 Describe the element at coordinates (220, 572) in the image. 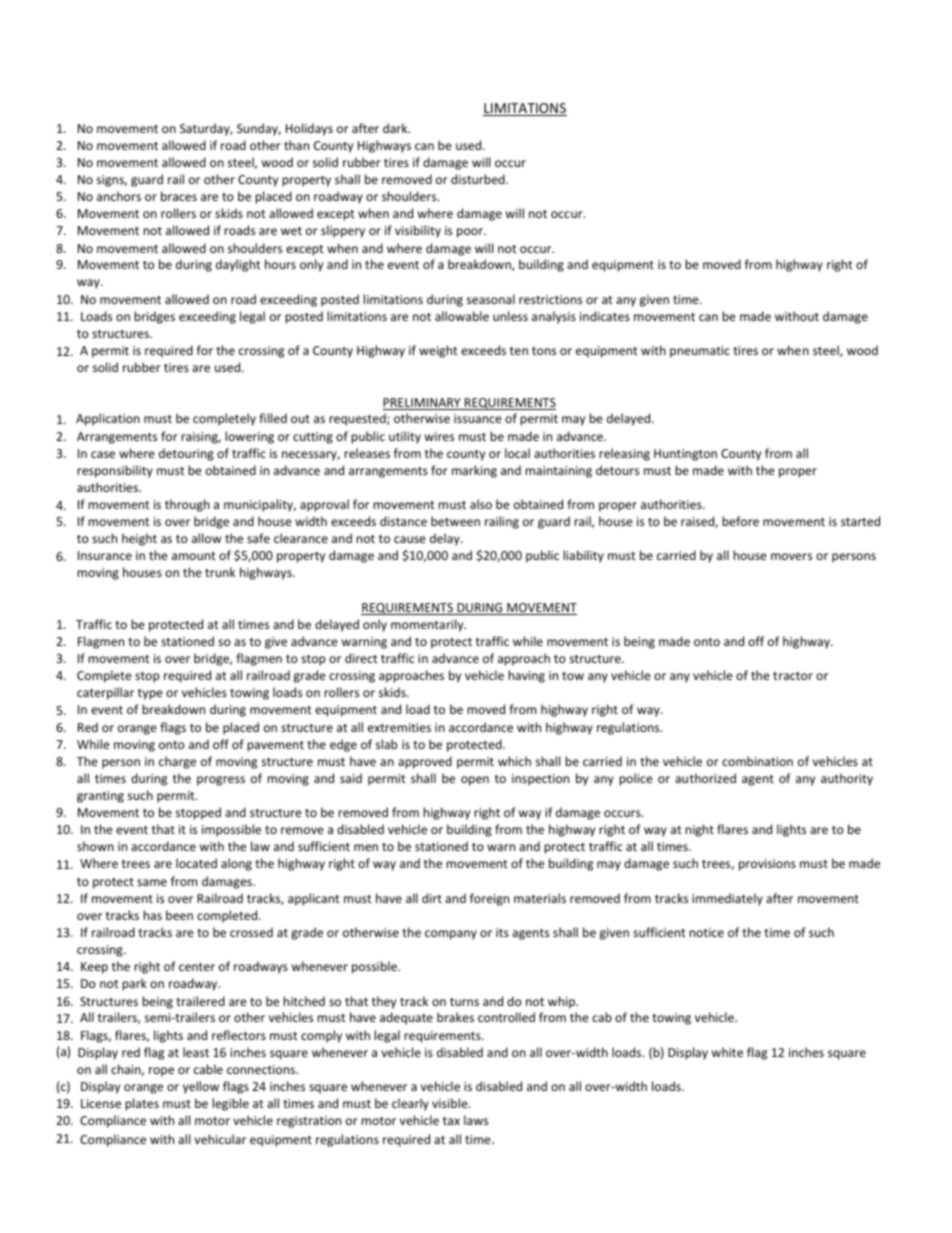

I see `trunk` at that location.
